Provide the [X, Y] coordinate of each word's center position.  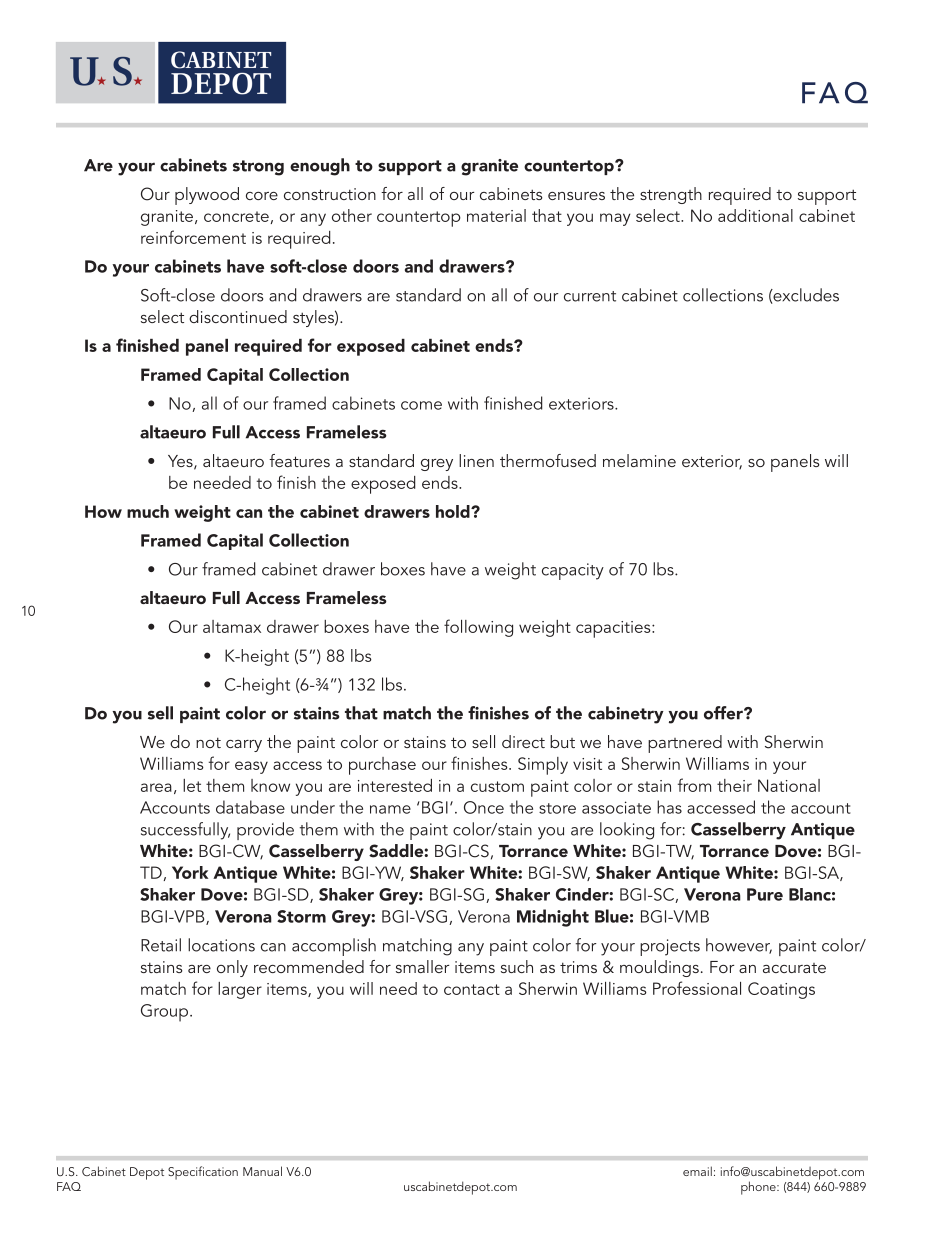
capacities [614, 629]
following [478, 628]
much [148, 511]
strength [671, 195]
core [262, 196]
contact [472, 989]
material [496, 215]
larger [240, 990]
